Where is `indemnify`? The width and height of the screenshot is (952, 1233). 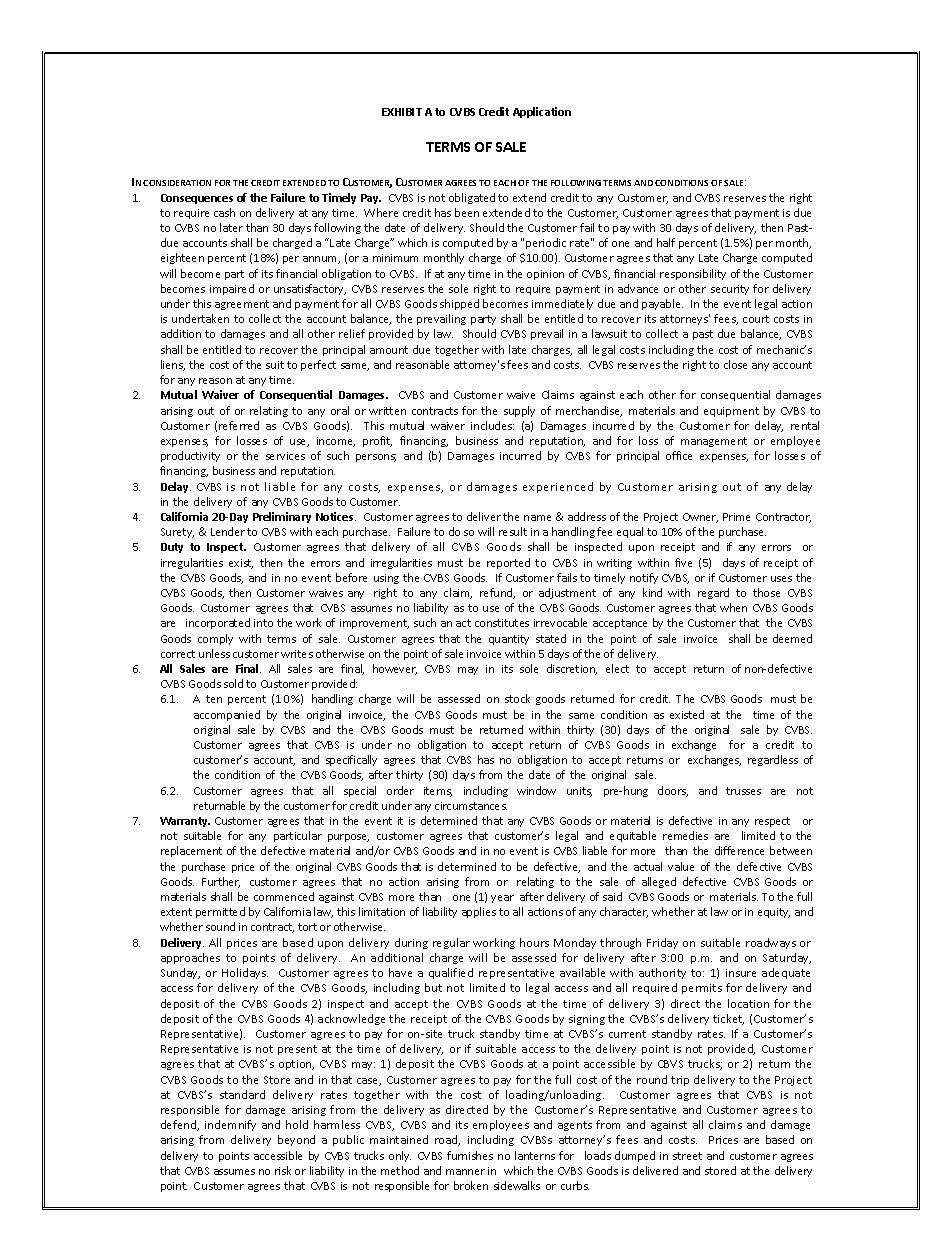 indemnify is located at coordinates (230, 1125).
